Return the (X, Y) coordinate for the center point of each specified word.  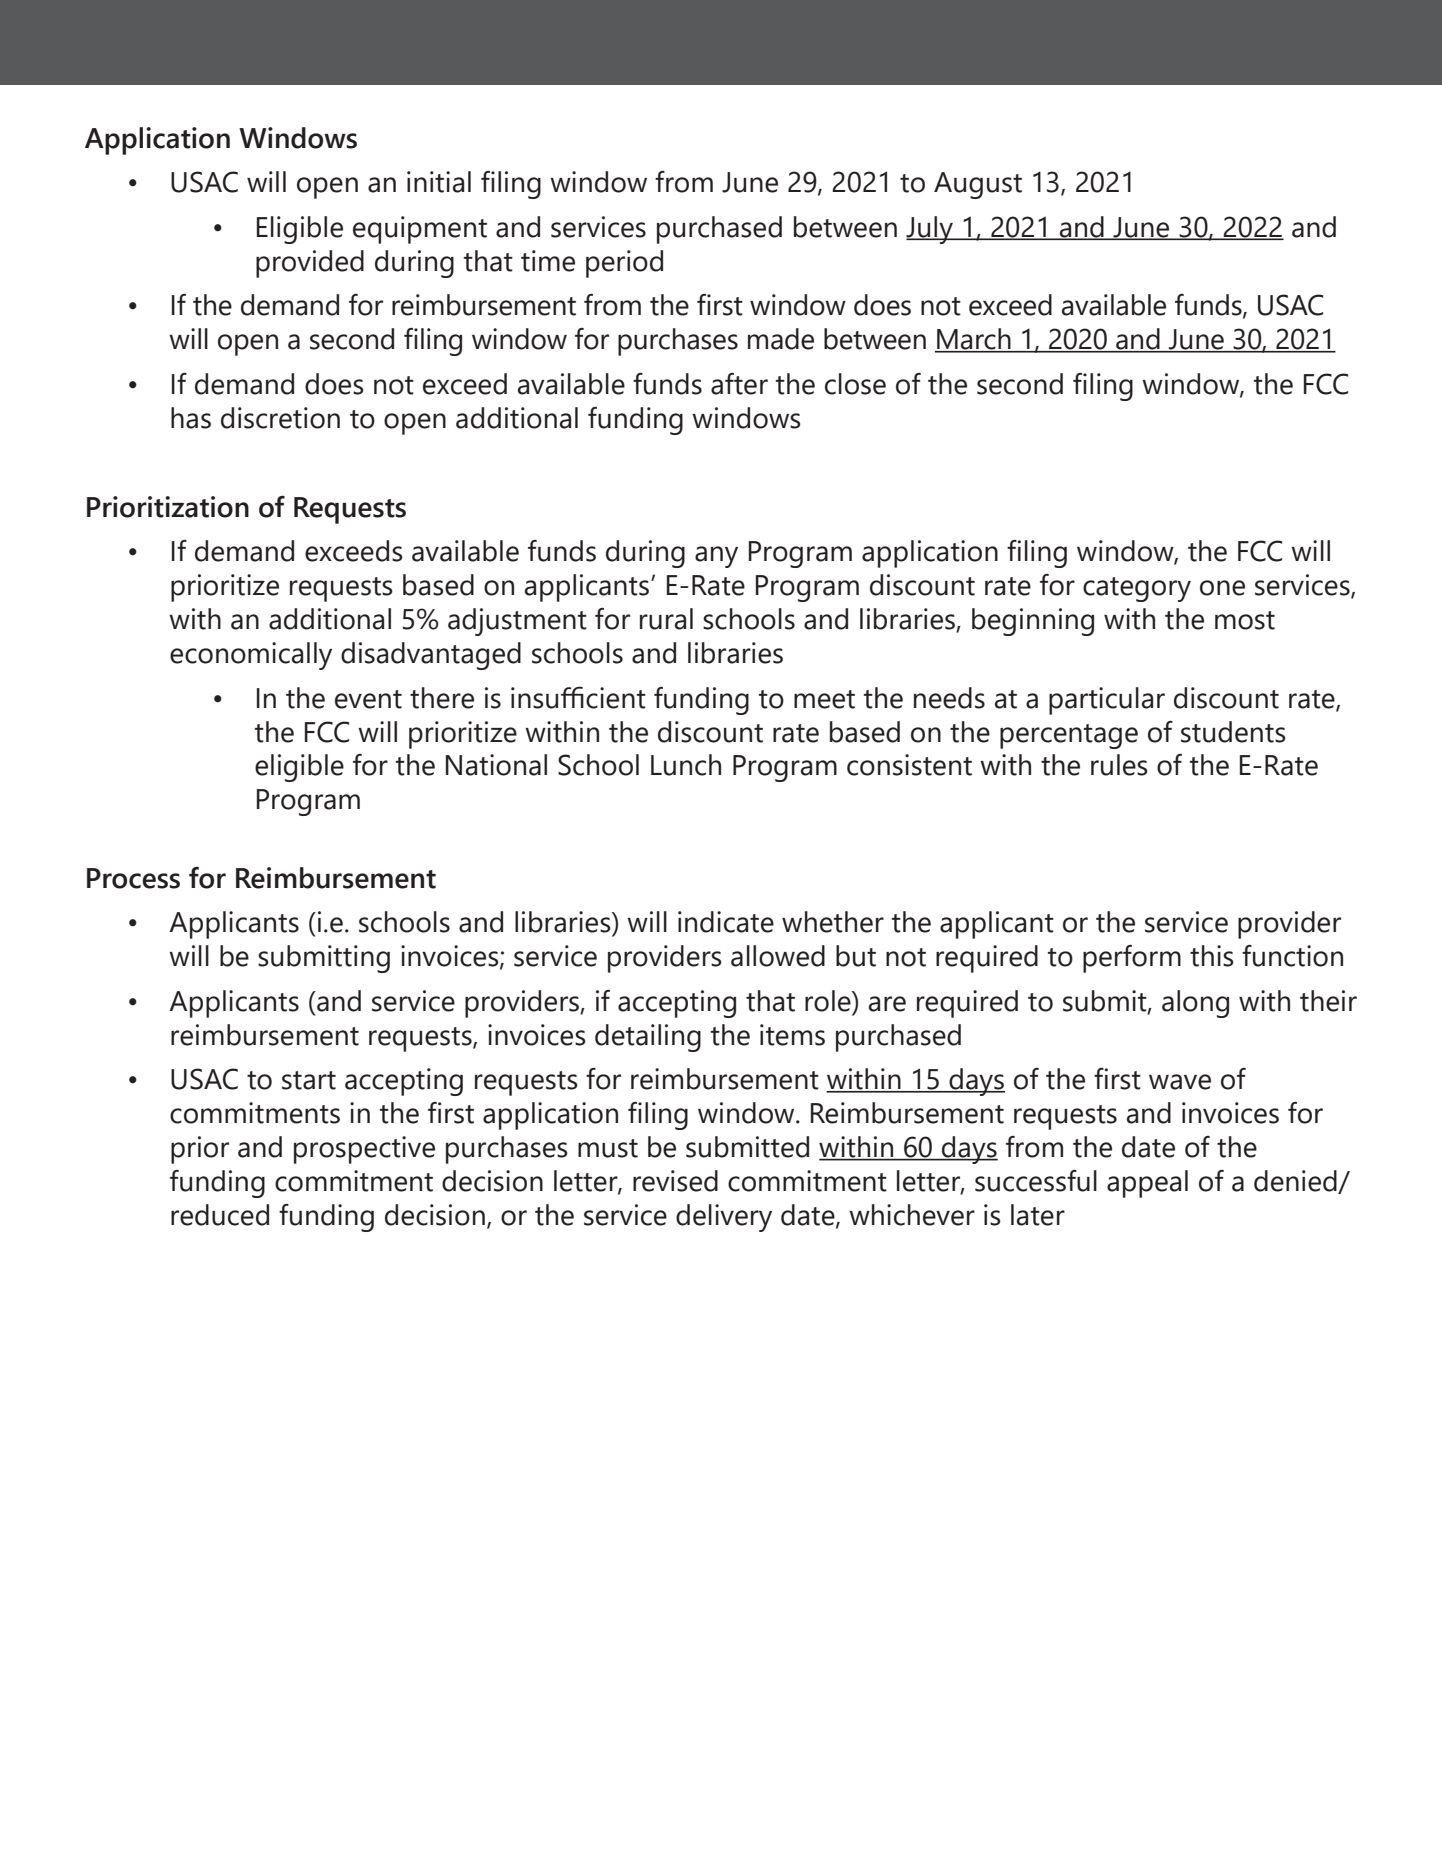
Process (133, 878)
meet (824, 699)
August (978, 185)
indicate (726, 922)
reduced (220, 1215)
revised (675, 1181)
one (1222, 588)
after (739, 384)
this (1212, 956)
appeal (1147, 1184)
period (624, 264)
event (368, 699)
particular (1107, 701)
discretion (280, 418)
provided (310, 264)
